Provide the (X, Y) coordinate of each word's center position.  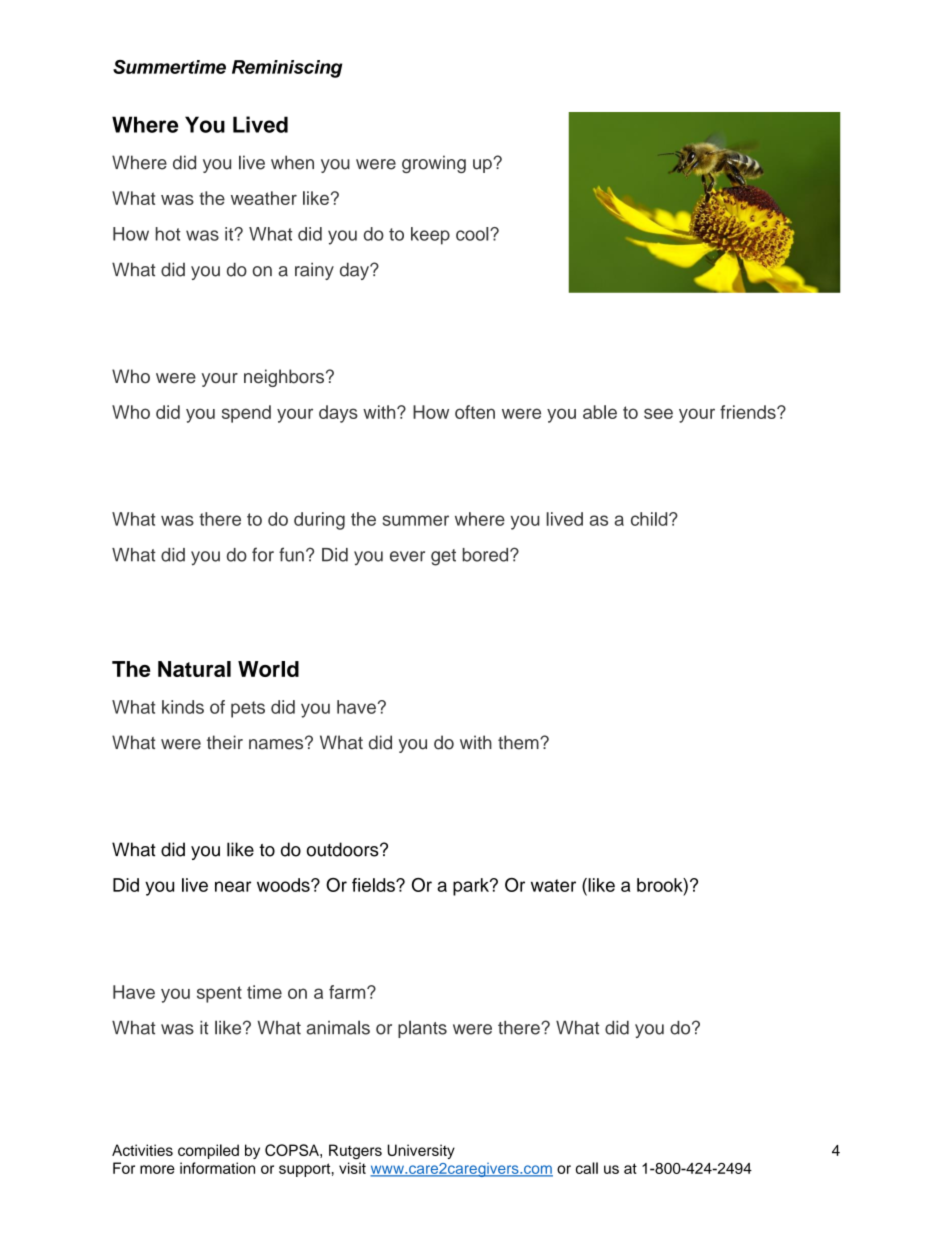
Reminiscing (287, 69)
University (421, 1151)
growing (434, 164)
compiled (208, 1151)
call (587, 1168)
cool (473, 234)
